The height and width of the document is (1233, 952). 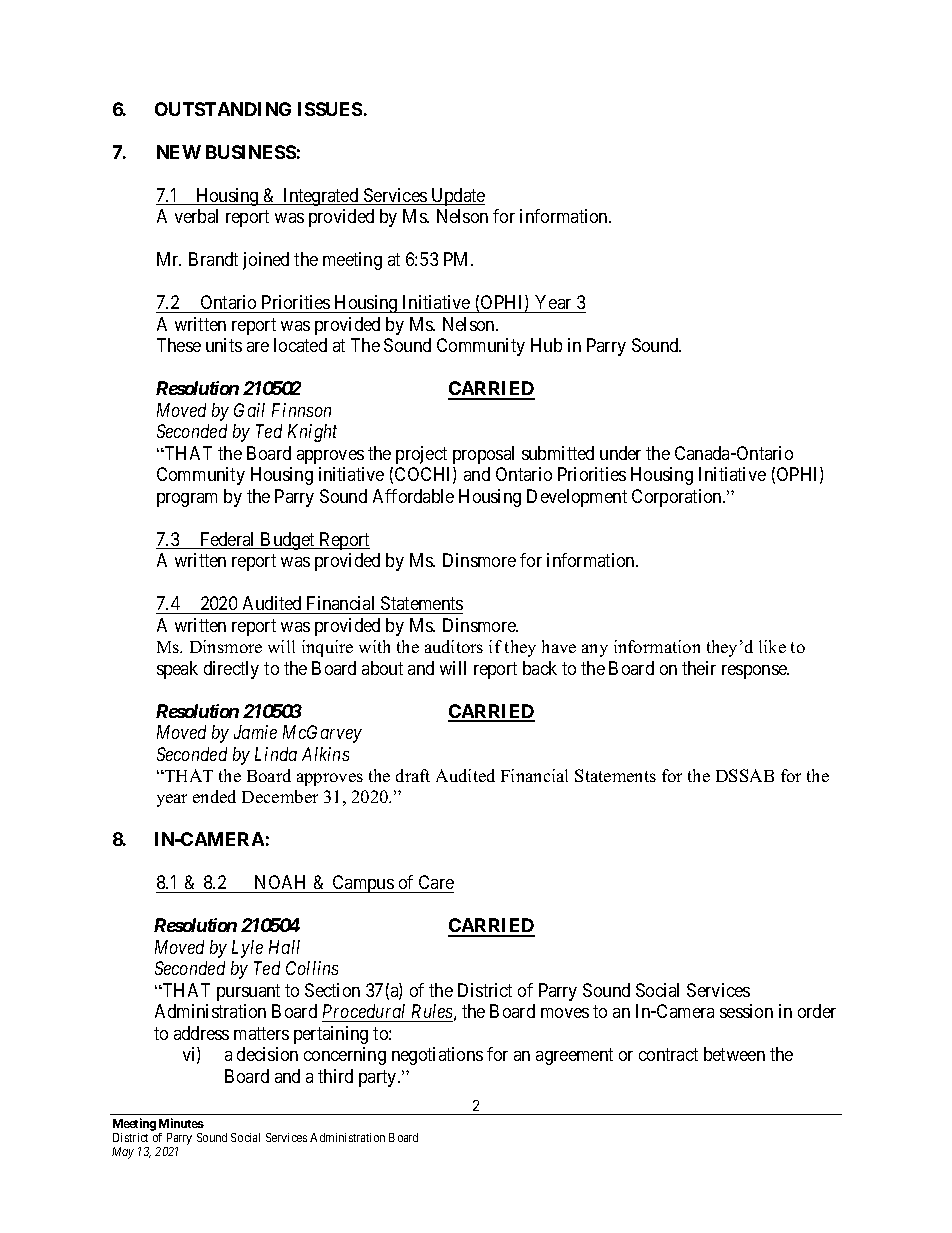 What do you see at coordinates (181, 1123) in the document?
I see `Minutes` at bounding box center [181, 1123].
